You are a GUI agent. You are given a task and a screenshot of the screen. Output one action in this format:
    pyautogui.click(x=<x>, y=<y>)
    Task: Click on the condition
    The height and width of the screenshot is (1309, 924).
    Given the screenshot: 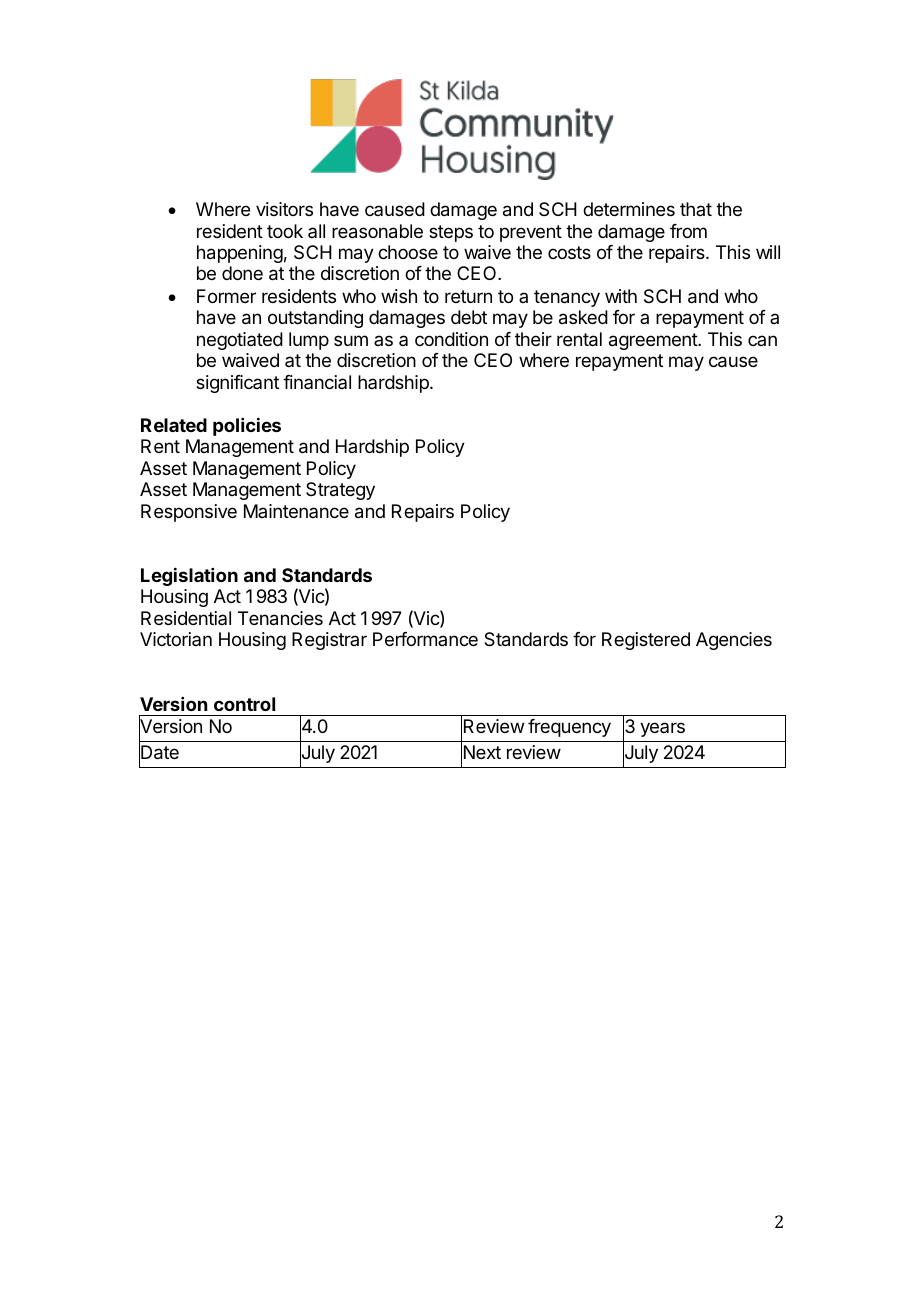 What is the action you would take?
    pyautogui.click(x=451, y=339)
